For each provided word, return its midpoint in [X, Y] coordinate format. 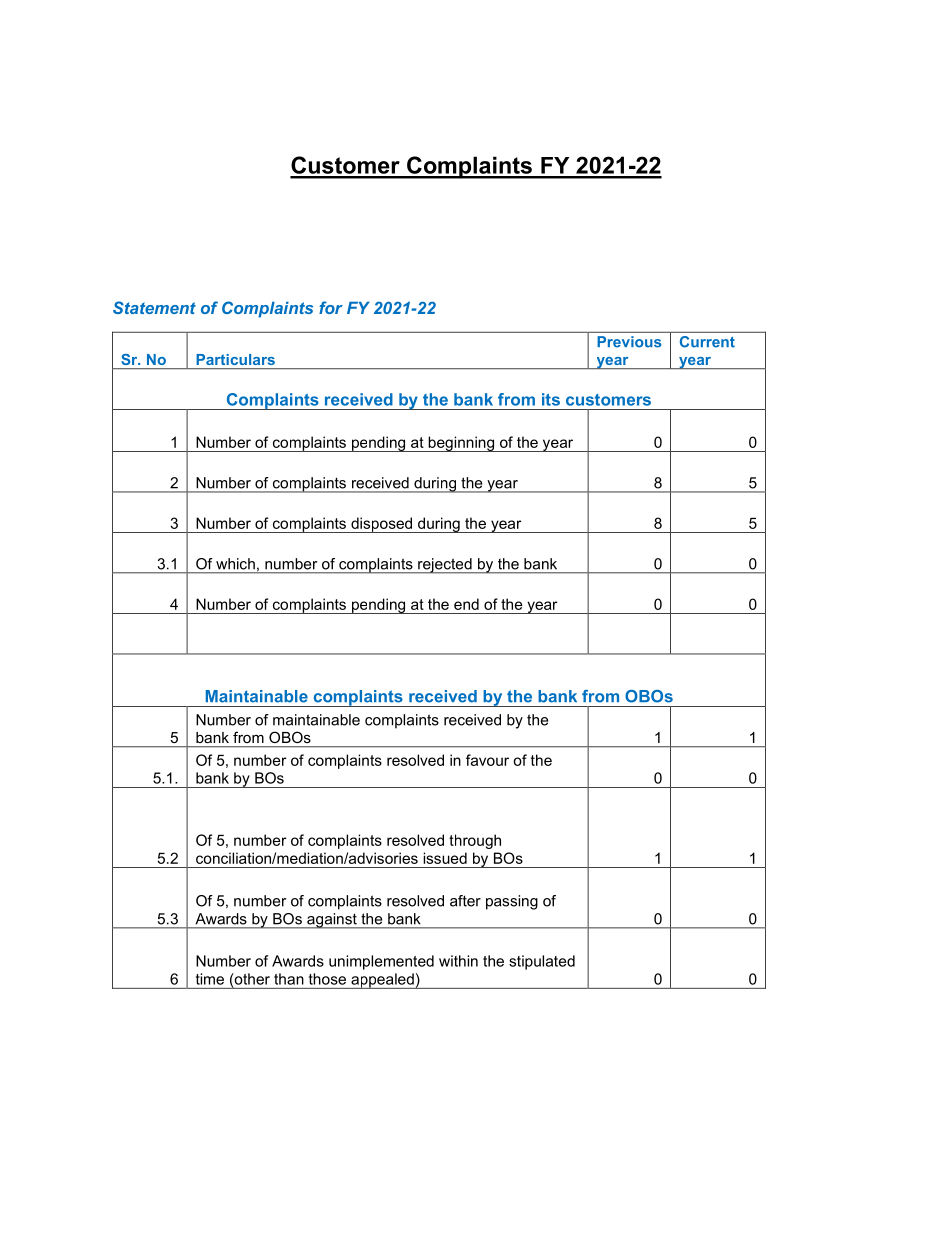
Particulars [236, 359]
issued [445, 858]
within [458, 961]
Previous [629, 342]
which [235, 564]
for [331, 307]
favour [487, 760]
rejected [445, 566]
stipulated [542, 962]
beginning [461, 444]
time [210, 979]
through [475, 841]
